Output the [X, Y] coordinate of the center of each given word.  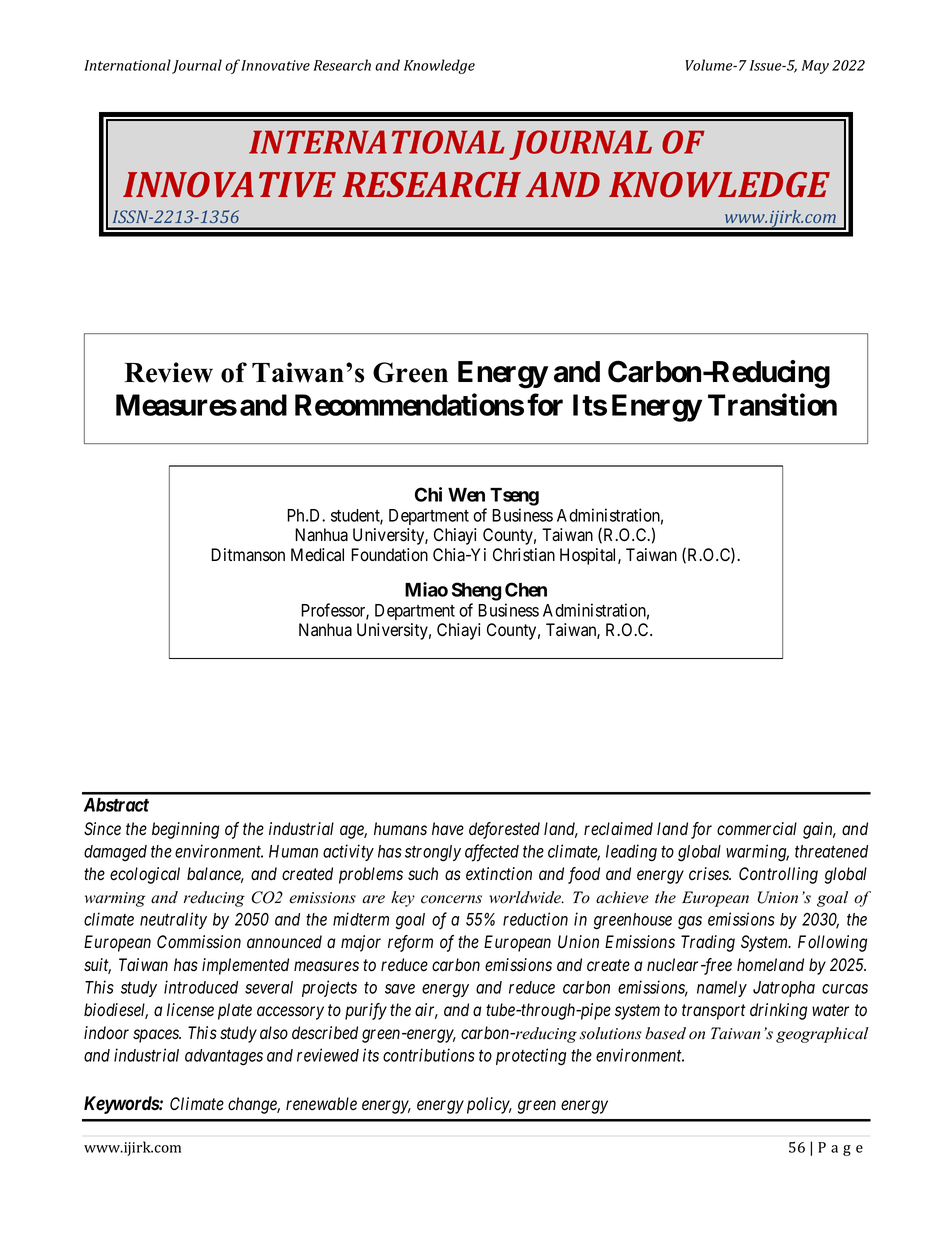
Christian [524, 555]
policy [489, 1105]
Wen [466, 495]
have [448, 829]
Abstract [116, 805]
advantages [224, 1057]
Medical [317, 555]
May [815, 67]
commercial [757, 829]
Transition [772, 404]
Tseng [514, 497]
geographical [822, 1035]
